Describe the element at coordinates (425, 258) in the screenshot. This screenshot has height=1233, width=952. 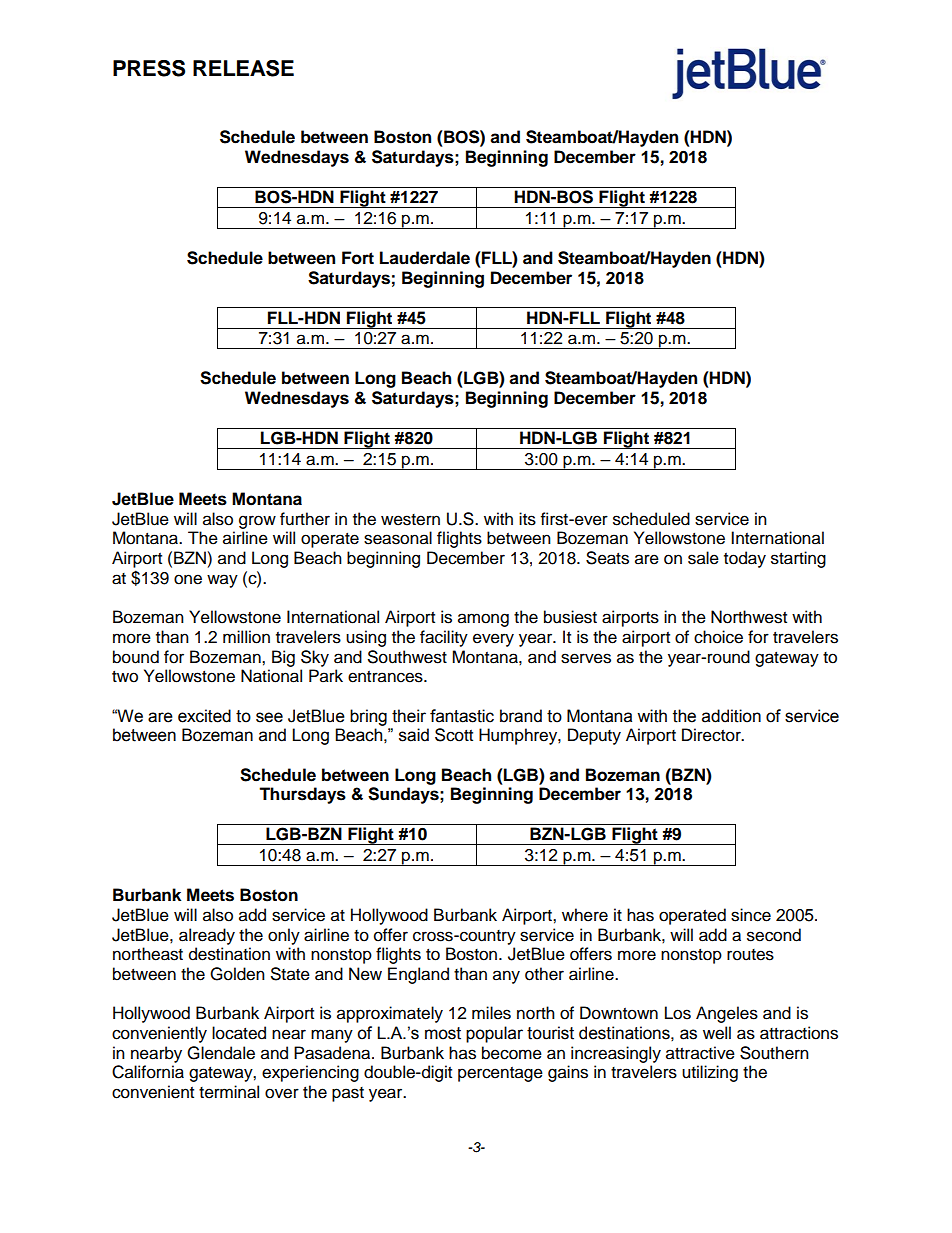
I see `Lauderdale` at that location.
